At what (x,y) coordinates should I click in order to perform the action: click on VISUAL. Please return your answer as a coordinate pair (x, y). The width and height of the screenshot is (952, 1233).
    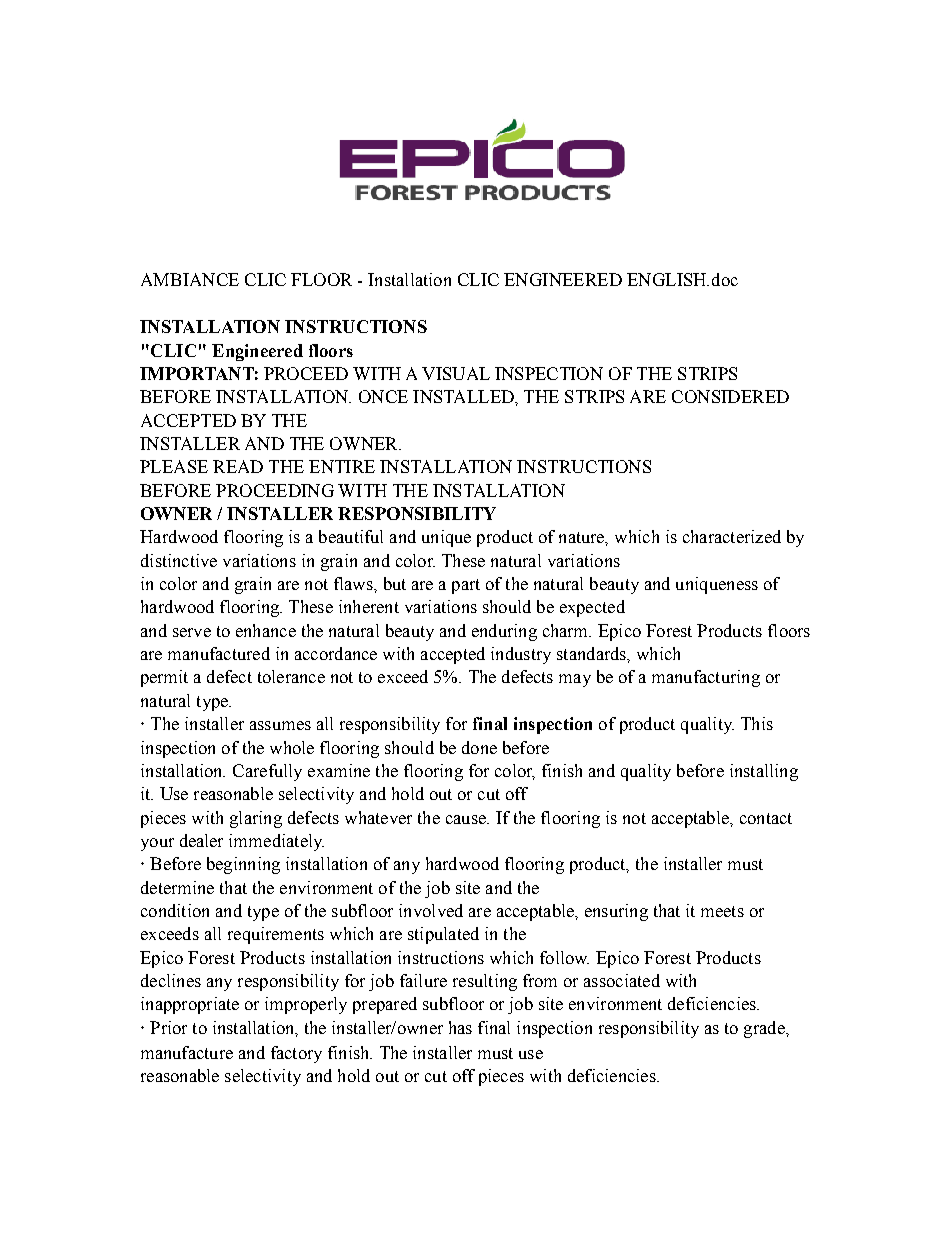
    Looking at the image, I should click on (456, 373).
